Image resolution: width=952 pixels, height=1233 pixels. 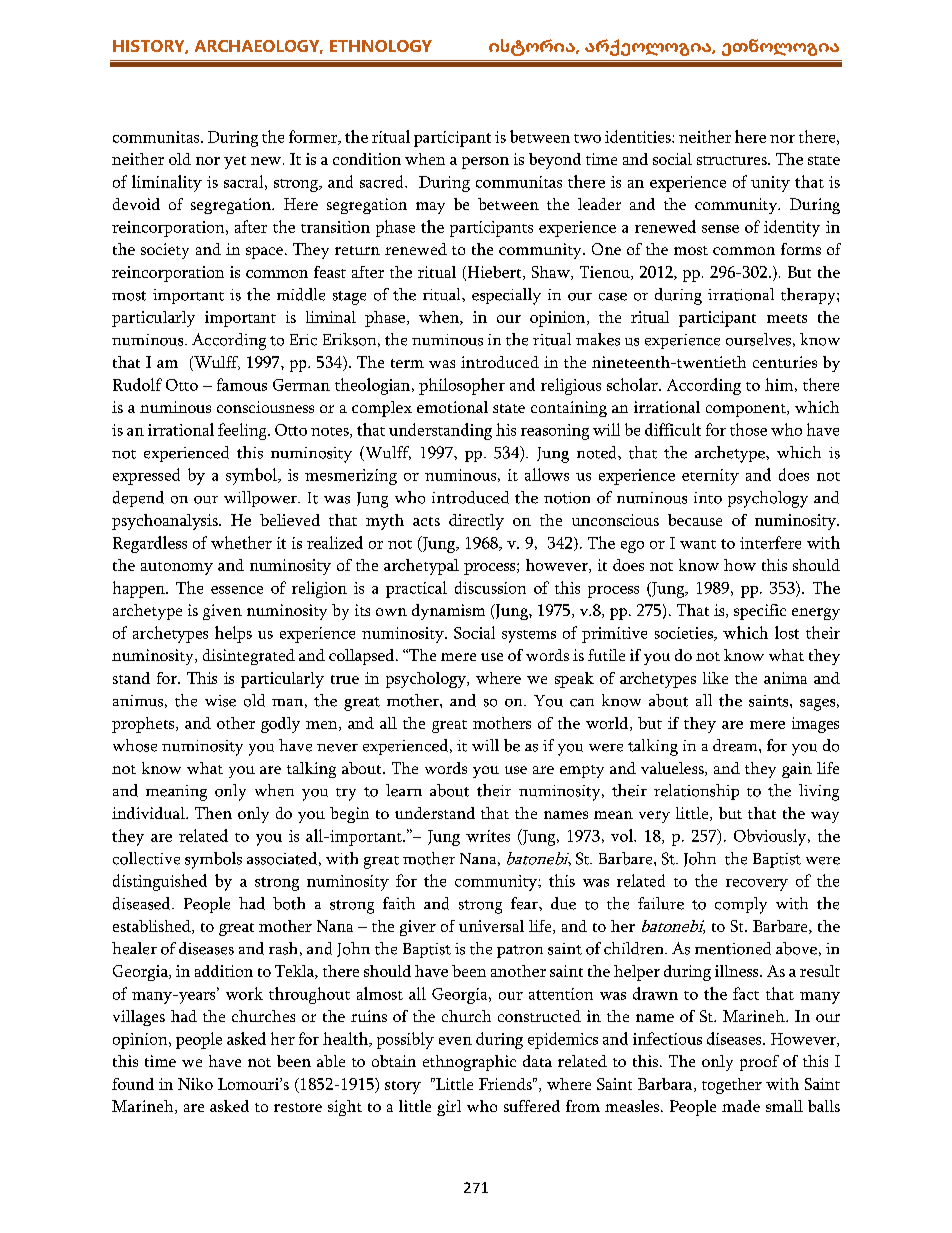 I want to click on specific, so click(x=760, y=612).
